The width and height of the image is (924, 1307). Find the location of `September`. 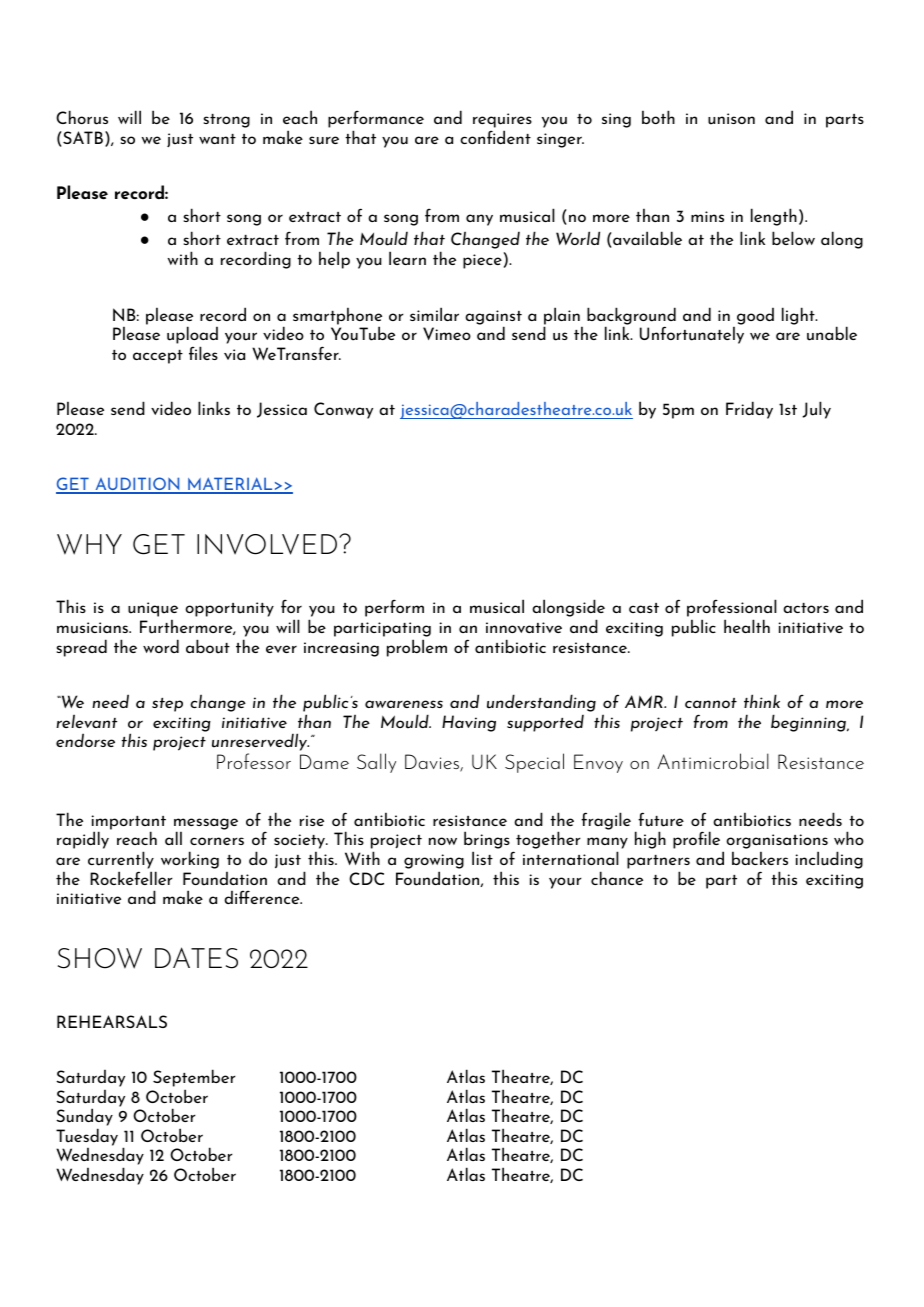

September is located at coordinates (194, 1078).
